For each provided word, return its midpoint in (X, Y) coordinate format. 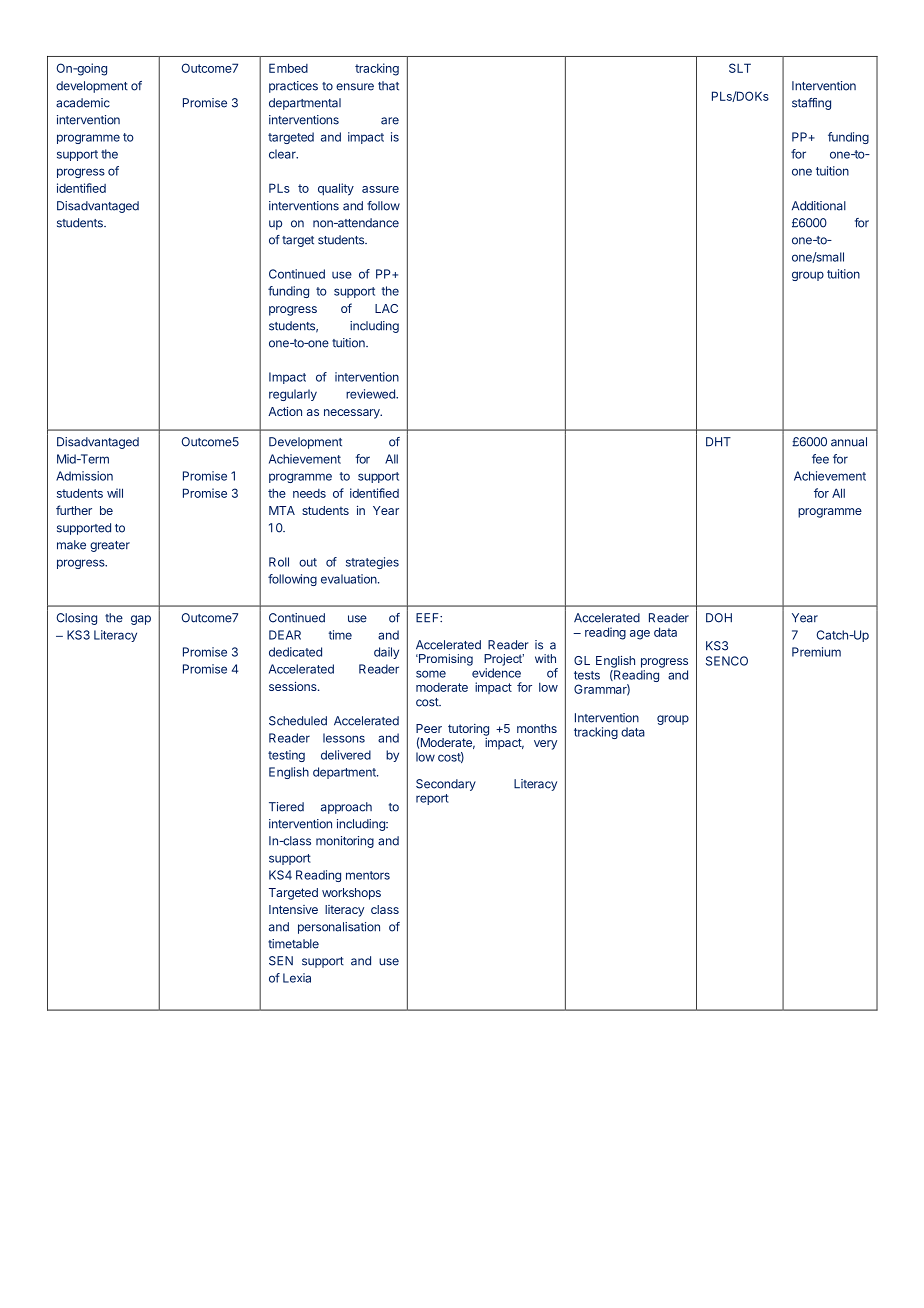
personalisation (339, 928)
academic (83, 103)
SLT (740, 68)
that (388, 86)
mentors (368, 875)
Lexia (297, 978)
